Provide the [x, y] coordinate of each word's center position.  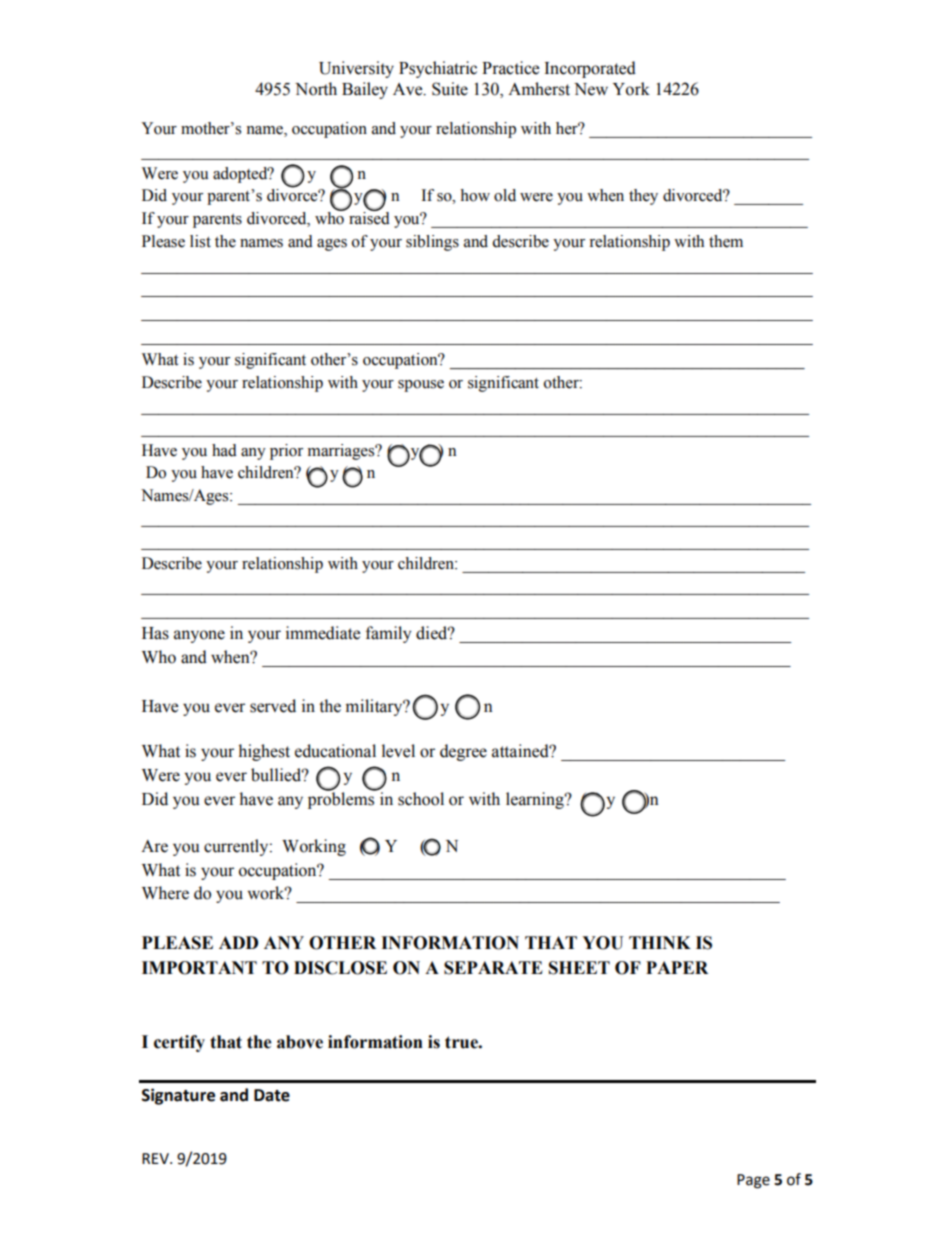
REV [156, 1158]
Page [753, 1181]
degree [463, 752]
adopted [241, 175]
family [388, 634]
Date [272, 1095]
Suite [450, 89]
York [631, 89]
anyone [199, 636]
